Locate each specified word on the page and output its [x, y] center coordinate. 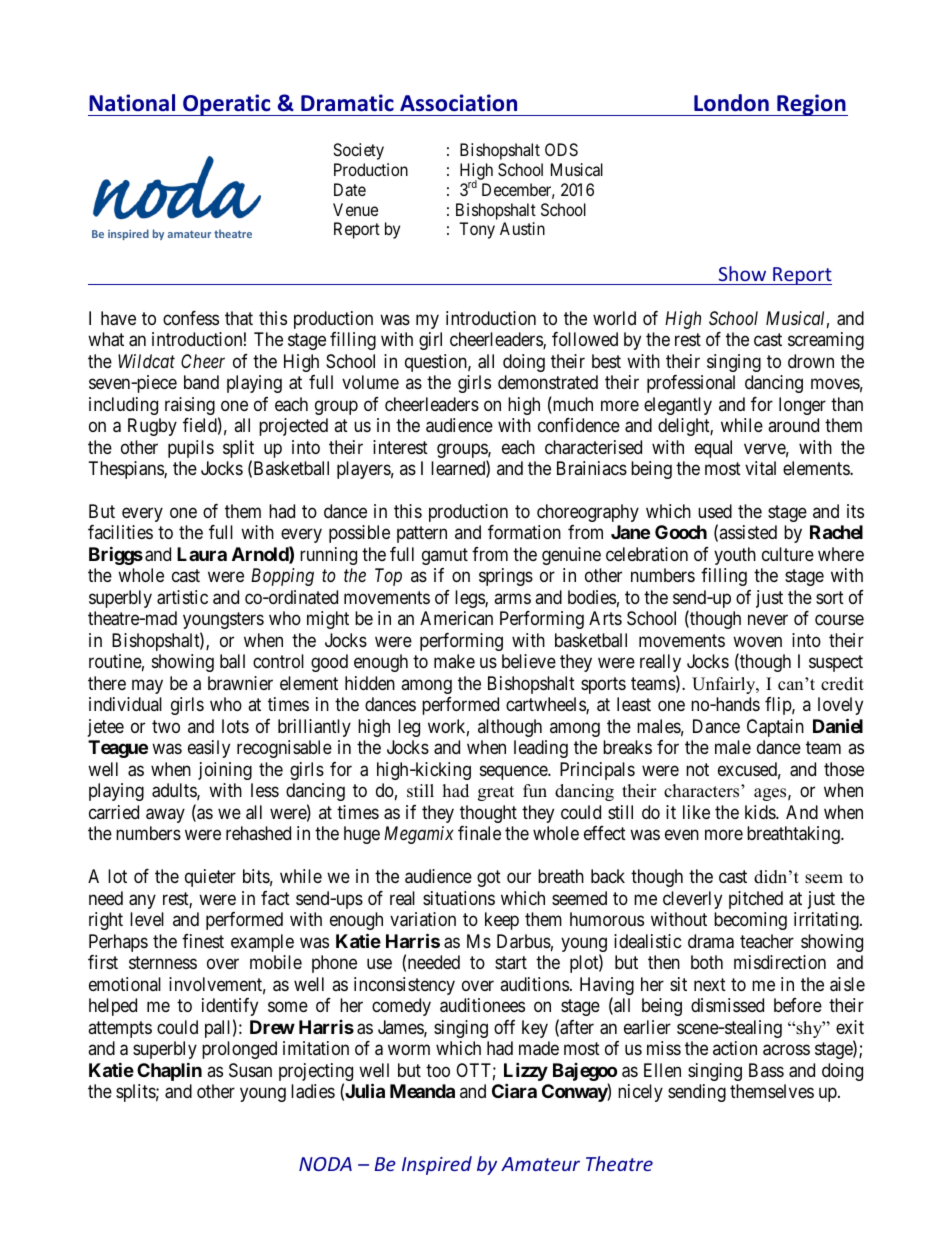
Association [458, 103]
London [731, 103]
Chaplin [169, 1071]
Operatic [227, 105]
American [456, 618]
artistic [182, 597]
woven [757, 641]
